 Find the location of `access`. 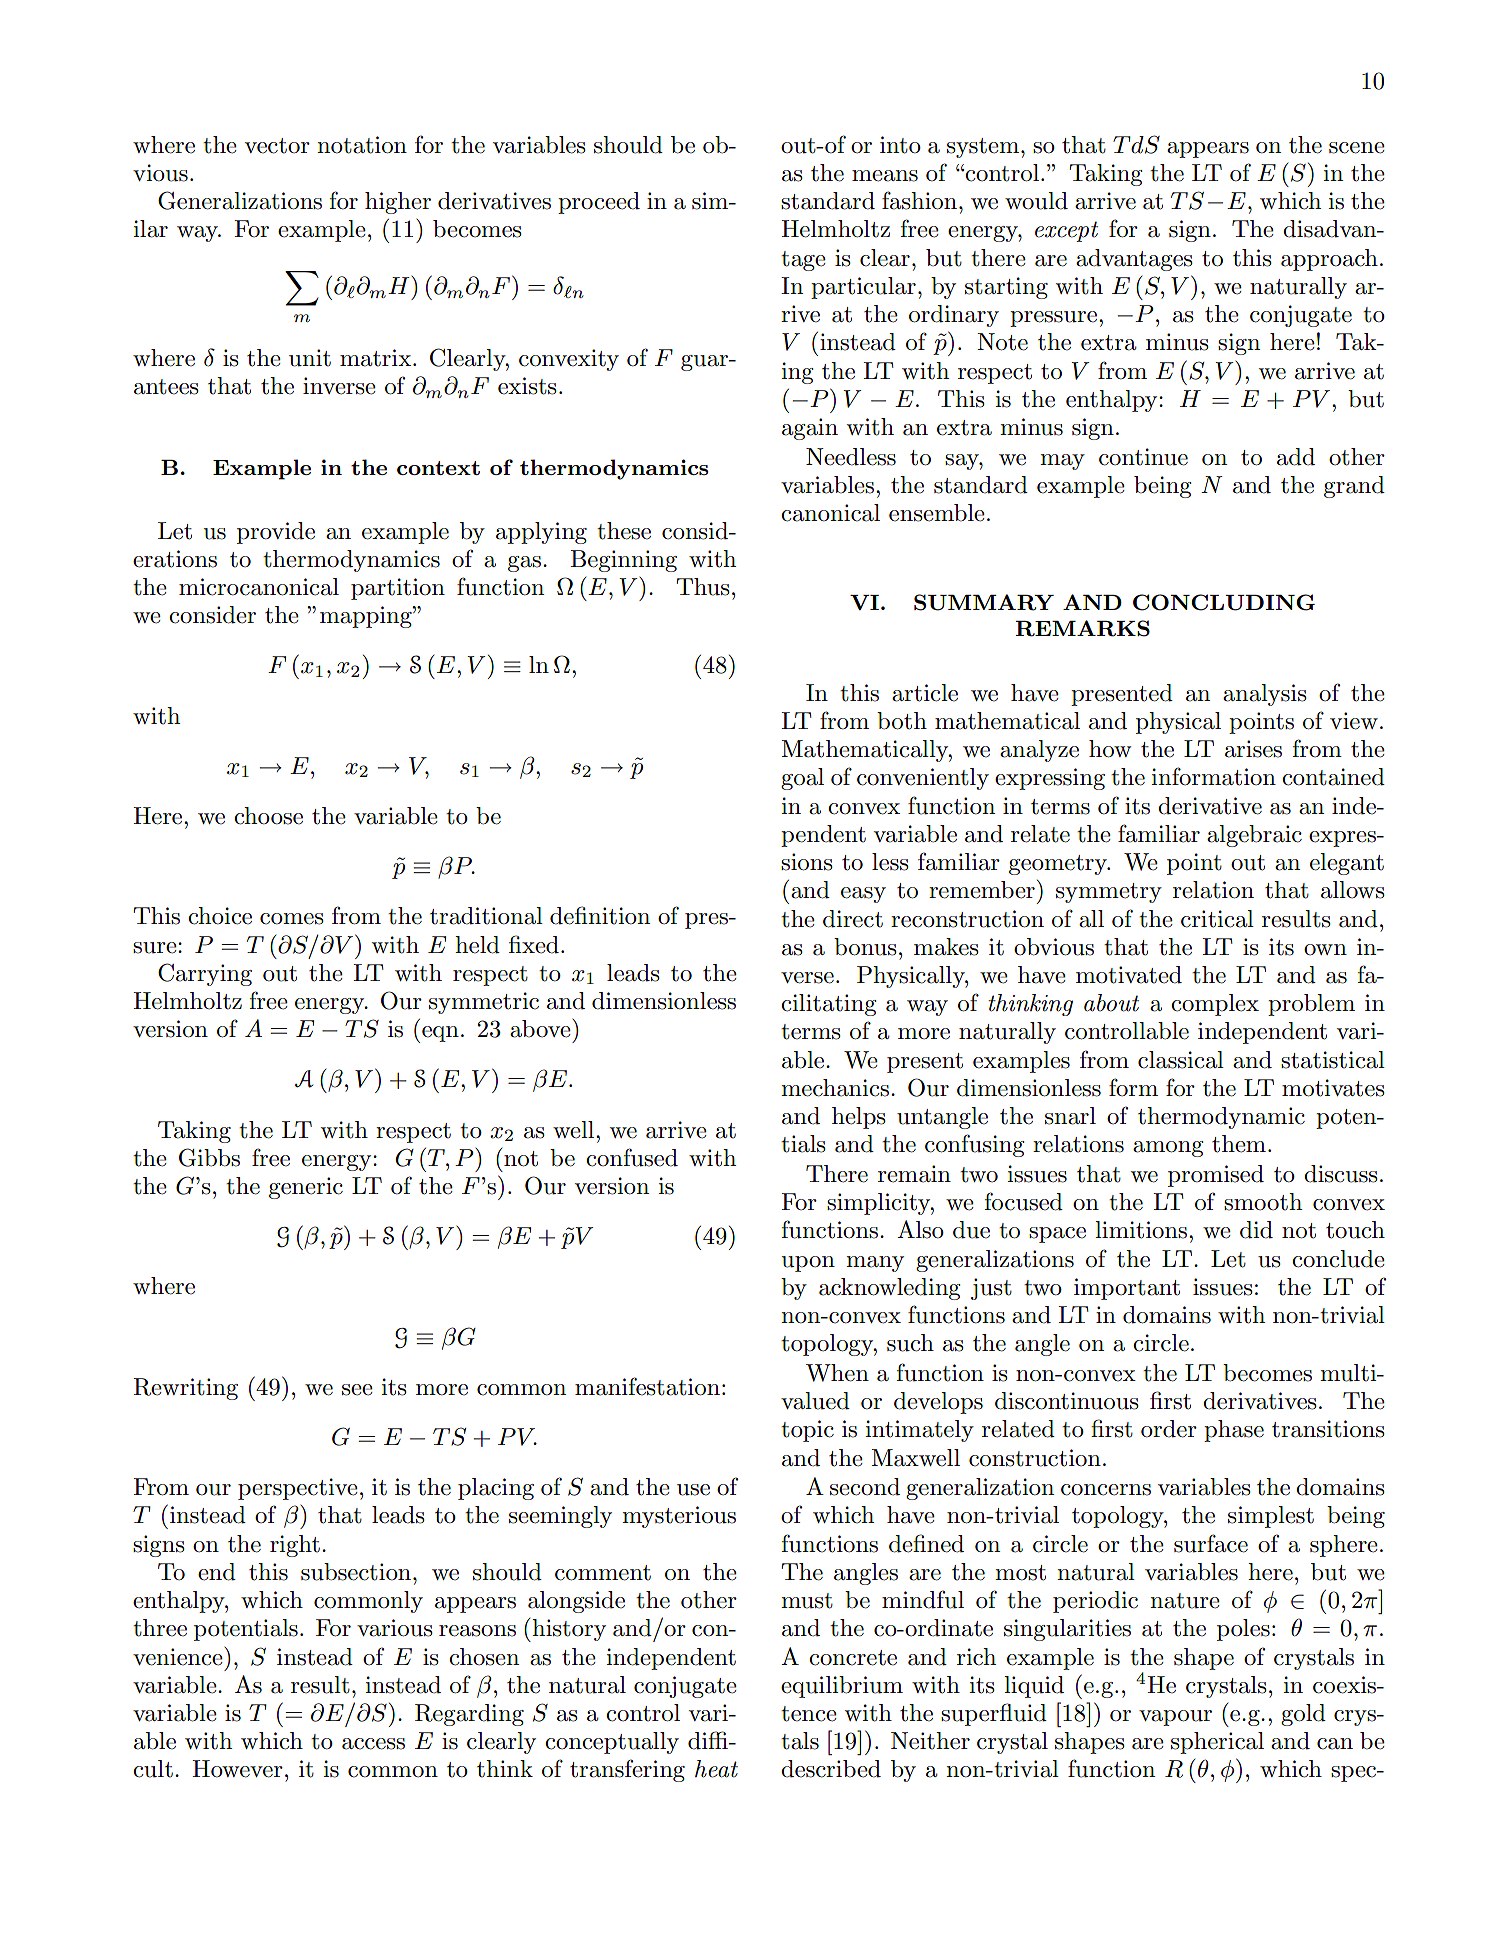

access is located at coordinates (373, 1744).
